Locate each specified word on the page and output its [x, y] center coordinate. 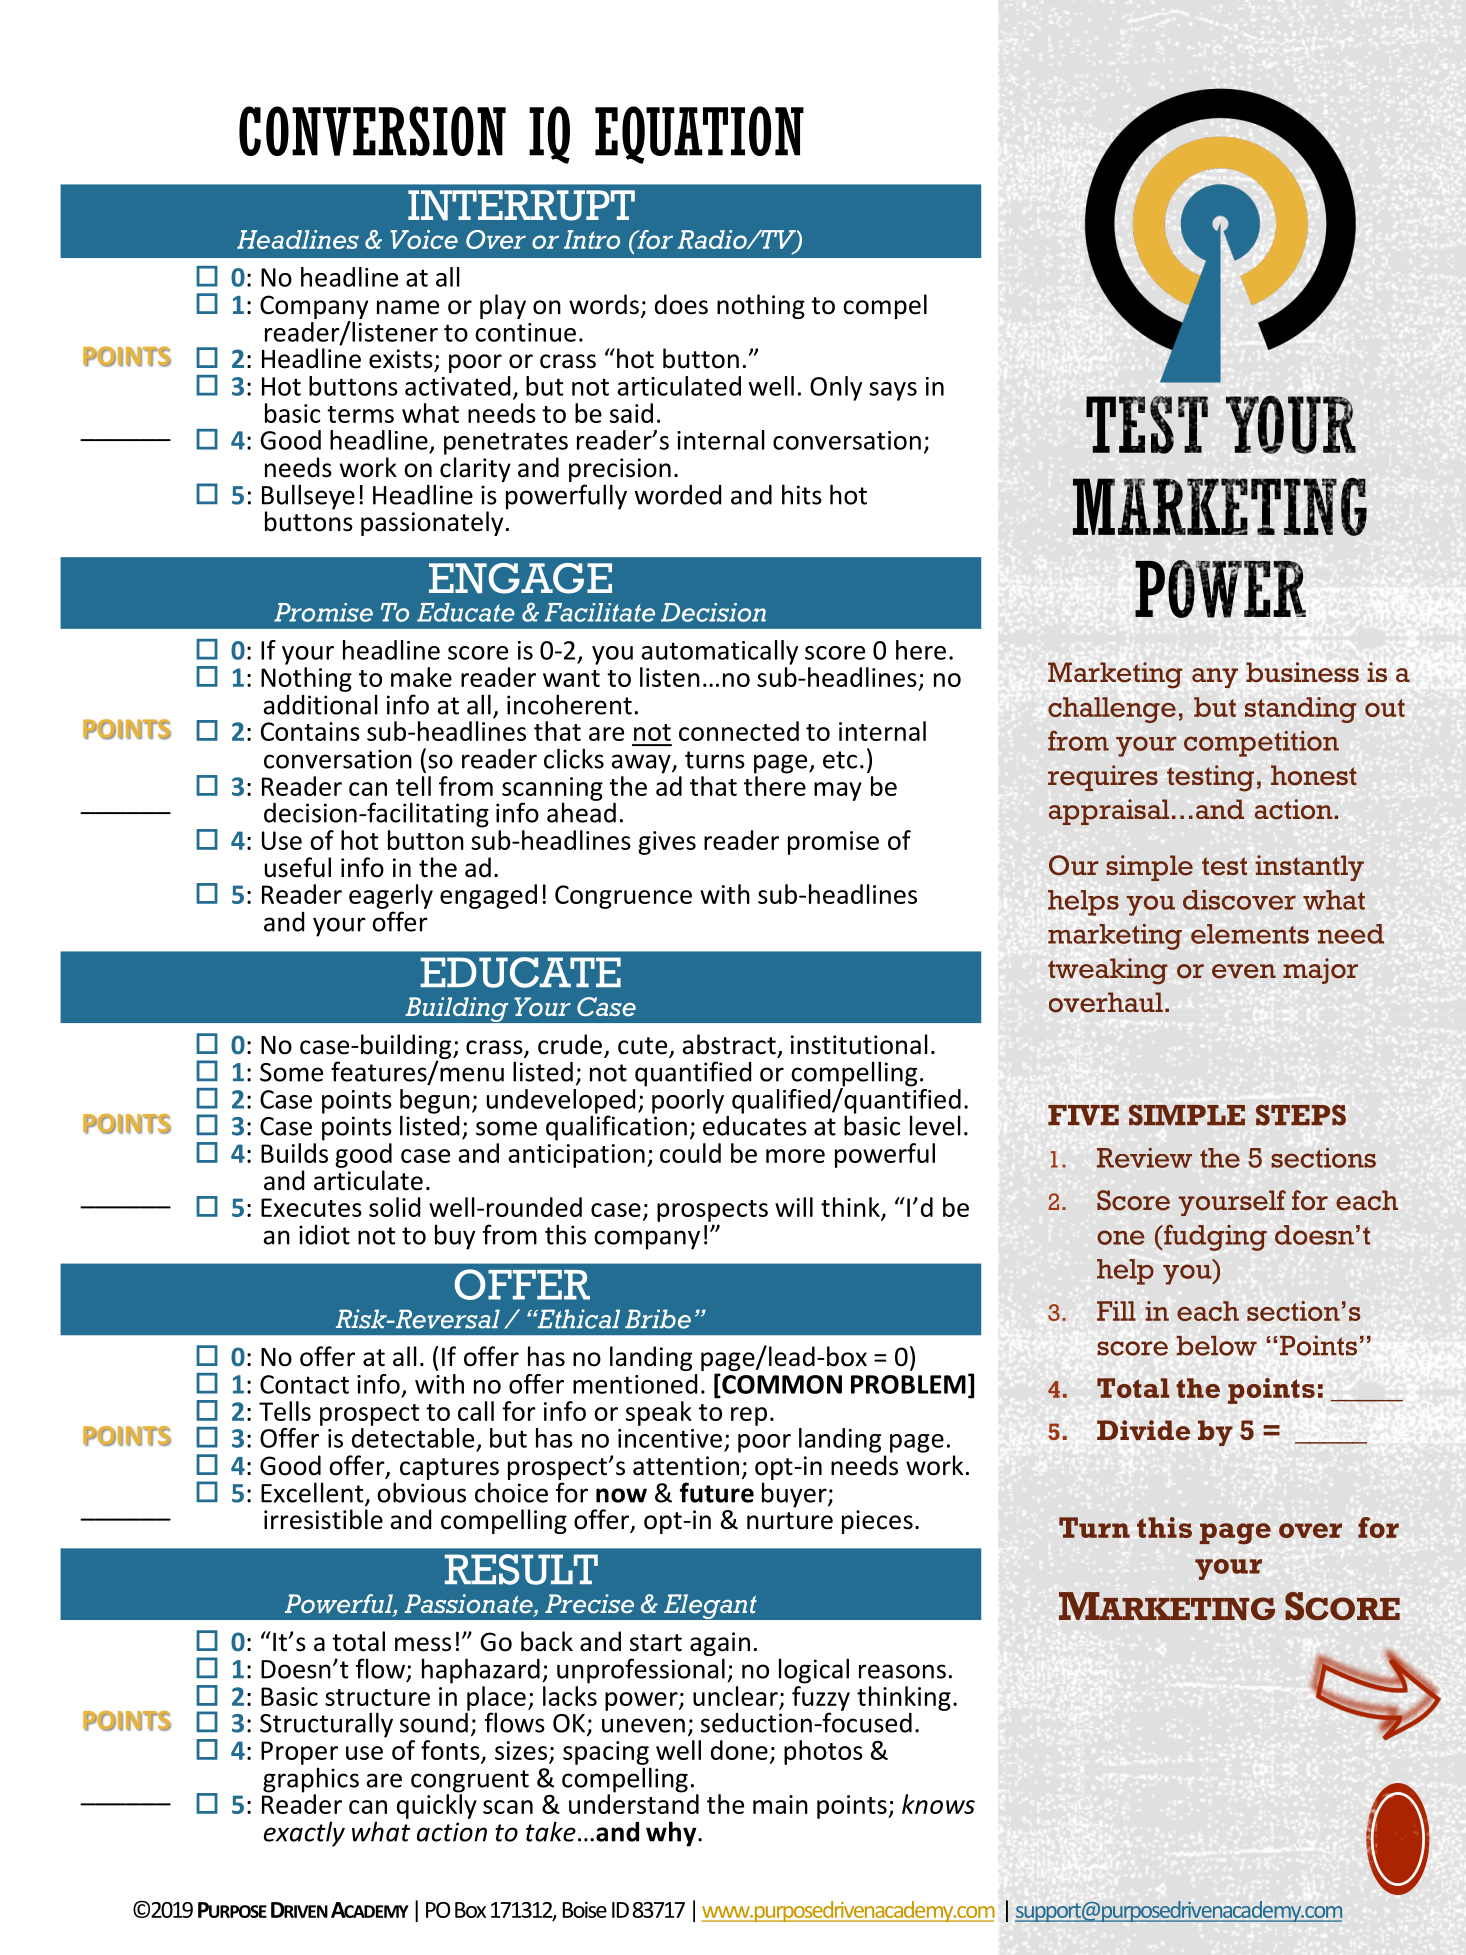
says [893, 391]
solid [394, 1207]
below [1216, 1346]
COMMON [781, 1384]
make [421, 677]
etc [840, 760]
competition [1261, 744]
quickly [437, 1805]
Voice [424, 239]
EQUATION [699, 135]
